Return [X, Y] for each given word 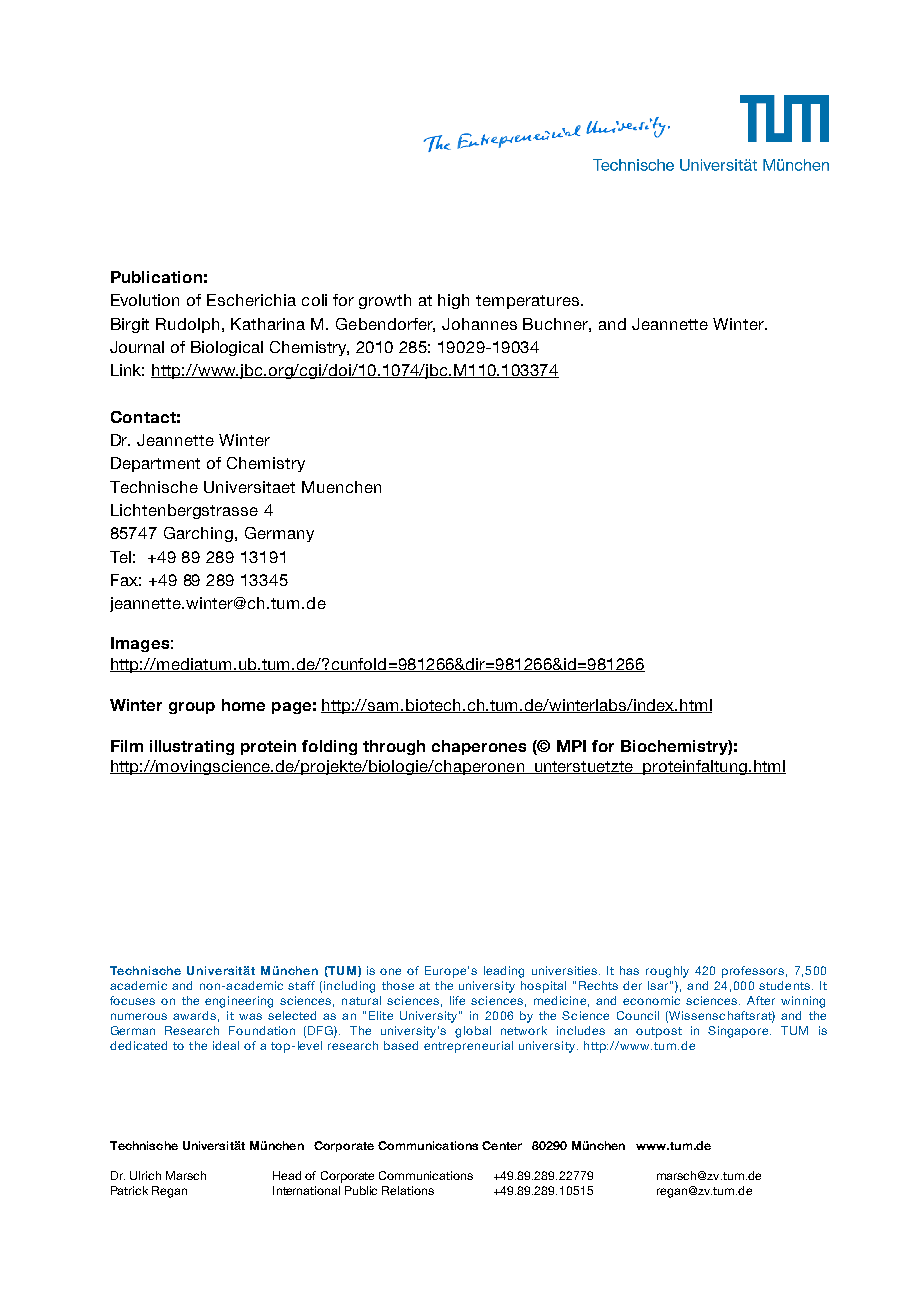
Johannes [479, 324]
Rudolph [189, 325]
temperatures [527, 302]
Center [502, 1145]
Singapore [739, 1032]
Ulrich [145, 1175]
